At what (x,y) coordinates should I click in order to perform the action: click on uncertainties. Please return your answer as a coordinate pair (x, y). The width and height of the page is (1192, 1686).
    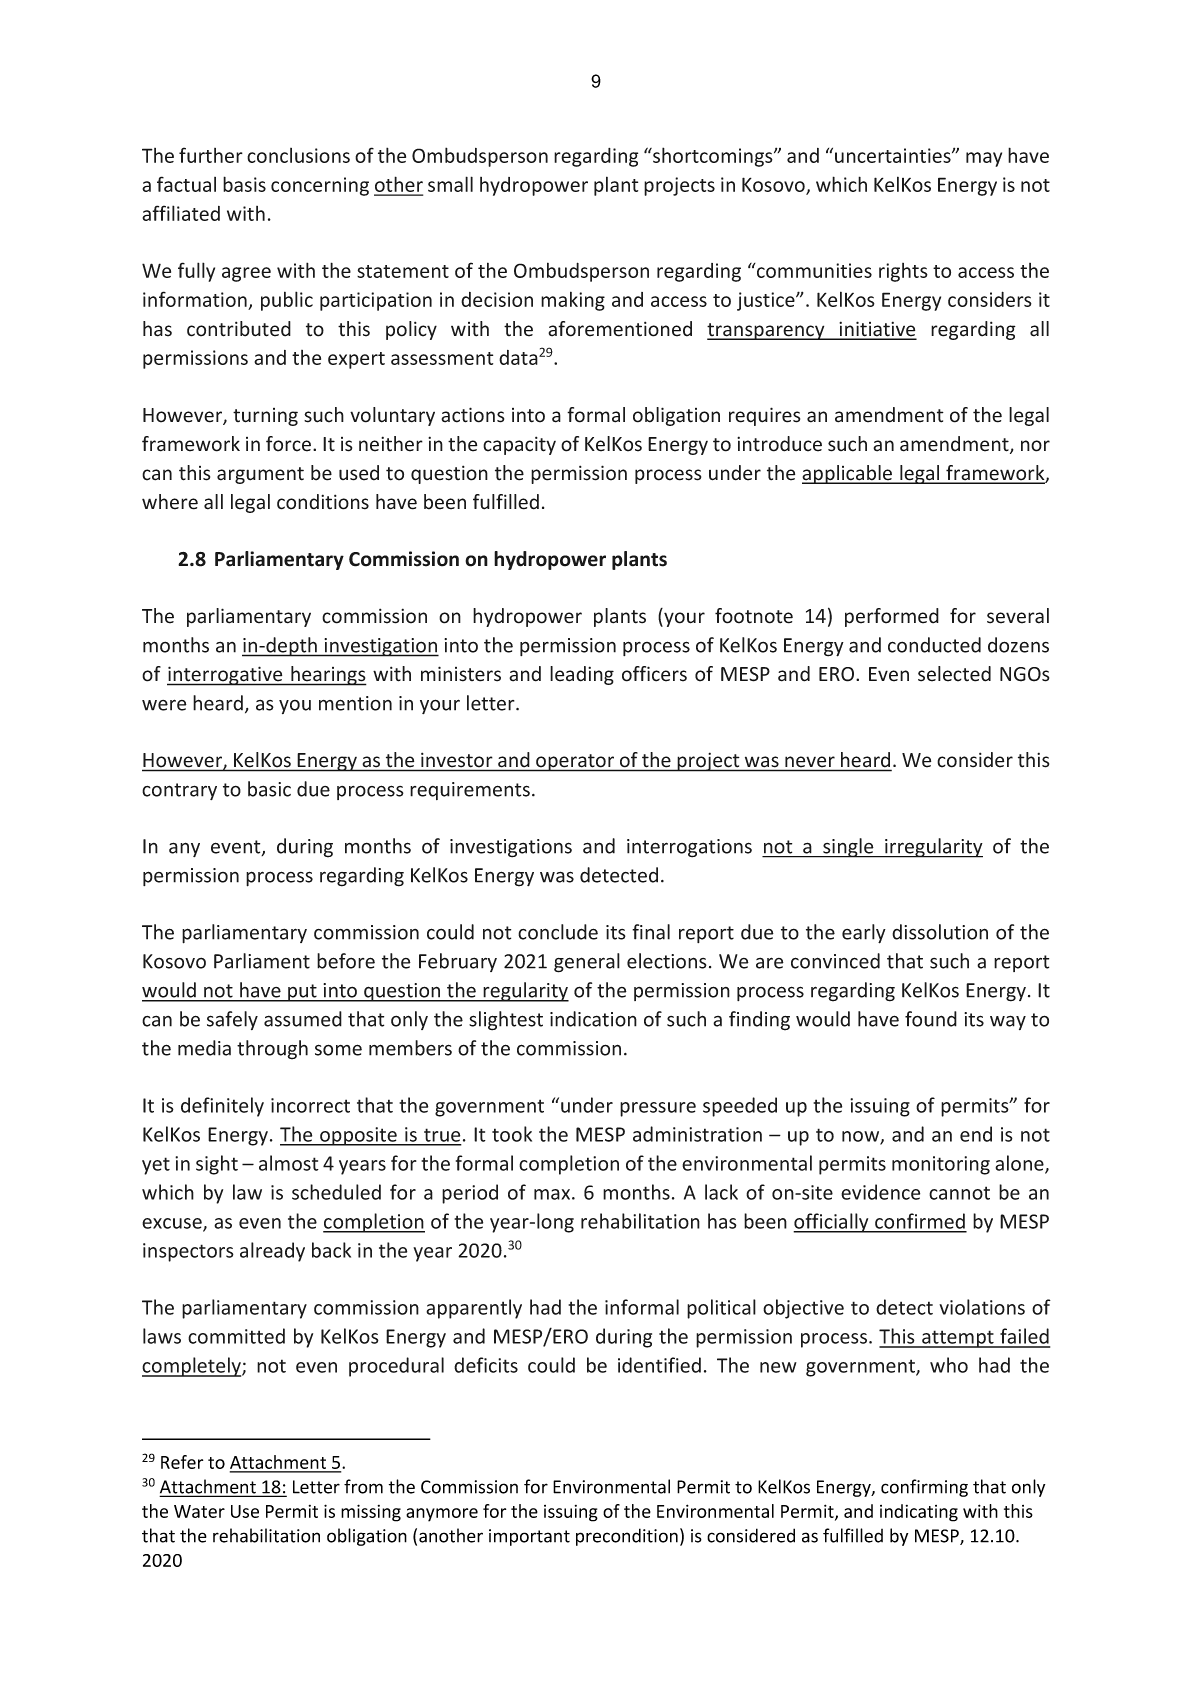
    Looking at the image, I should click on (894, 155).
